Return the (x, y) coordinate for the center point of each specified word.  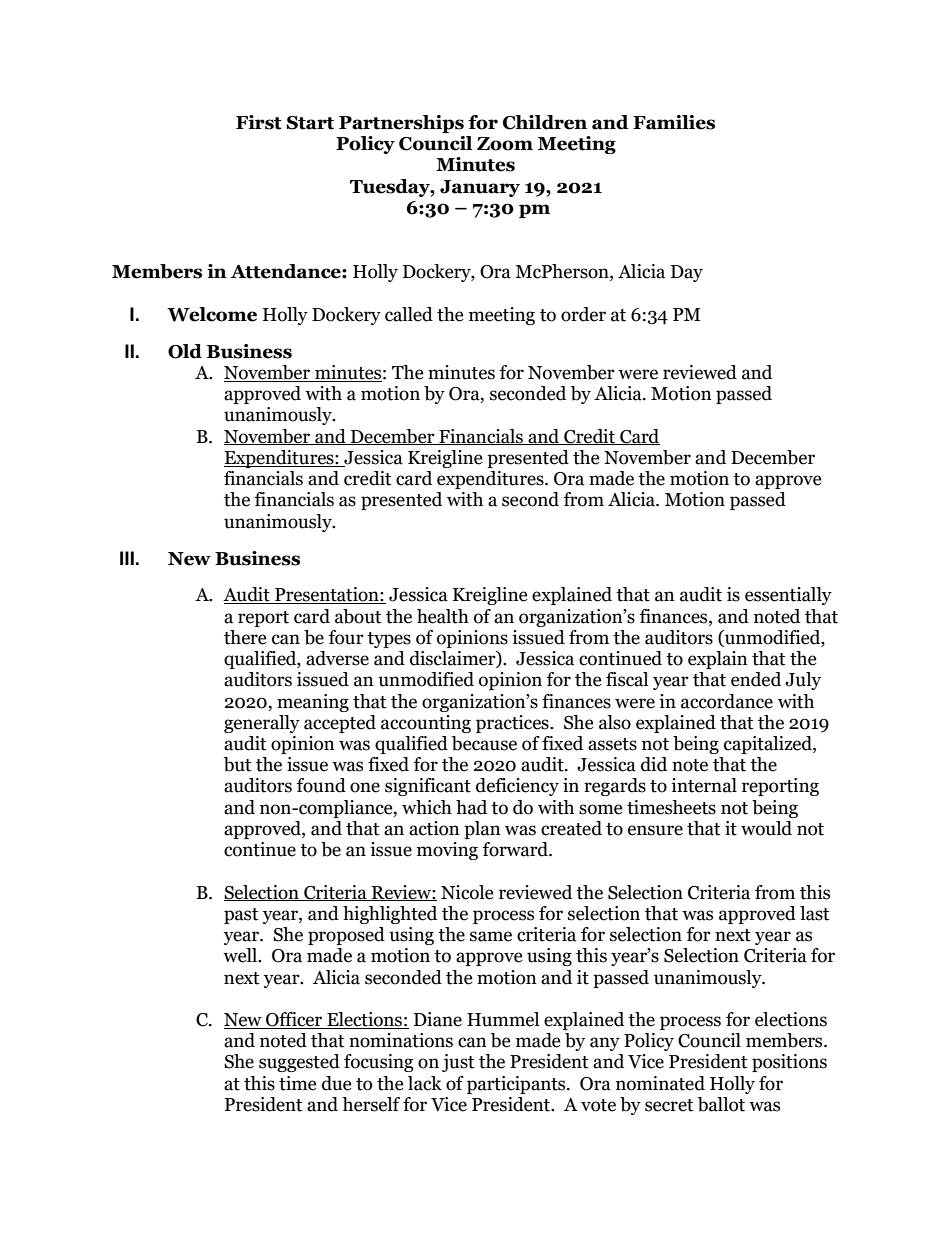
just (458, 1063)
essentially (788, 596)
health (443, 616)
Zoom (505, 144)
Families (674, 122)
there (245, 637)
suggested (299, 1063)
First (259, 122)
